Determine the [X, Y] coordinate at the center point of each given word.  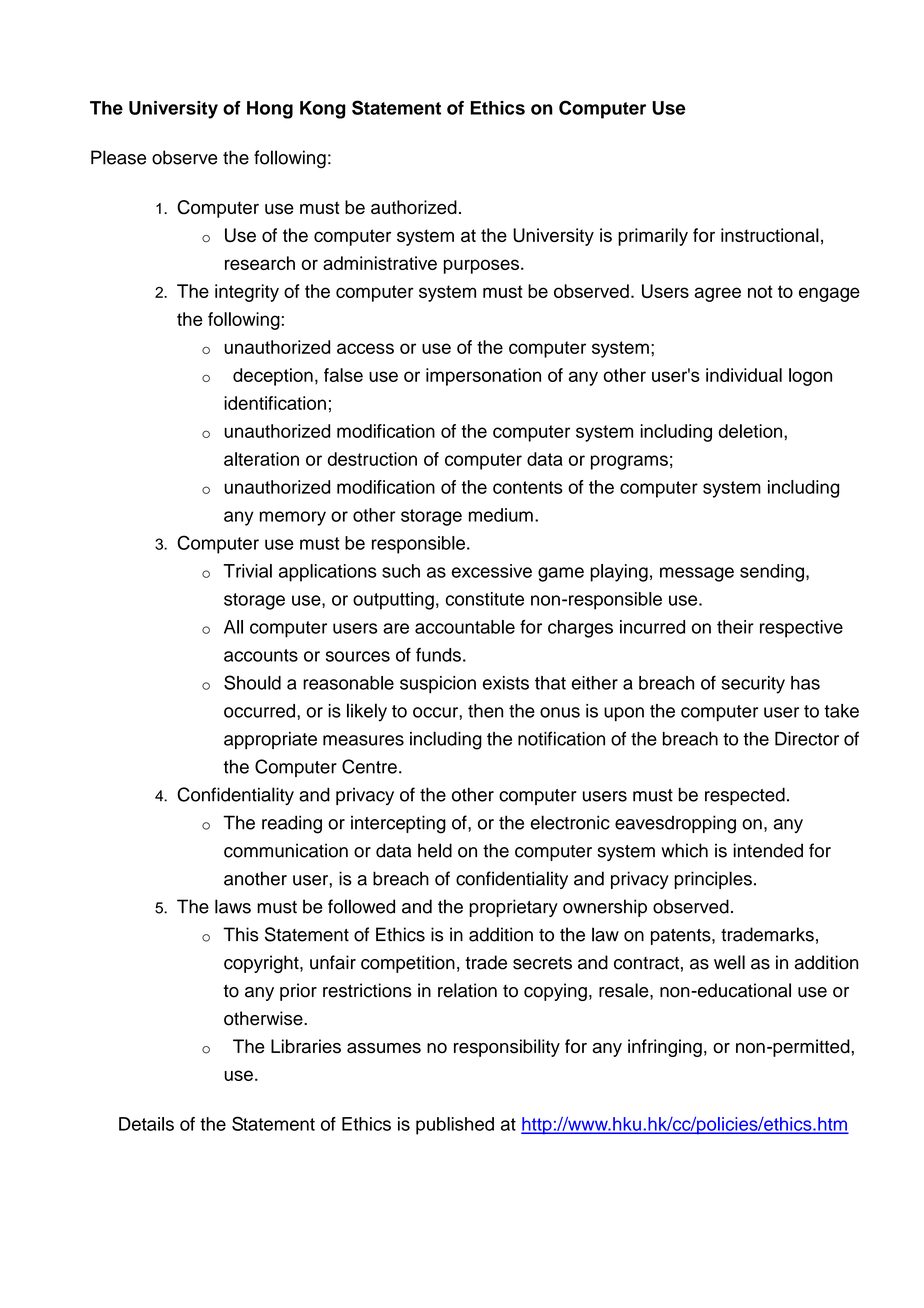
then [485, 711]
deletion [751, 431]
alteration [261, 459]
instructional [770, 235]
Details [146, 1124]
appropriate [270, 740]
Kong [322, 110]
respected [745, 796]
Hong [270, 110]
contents [528, 487]
